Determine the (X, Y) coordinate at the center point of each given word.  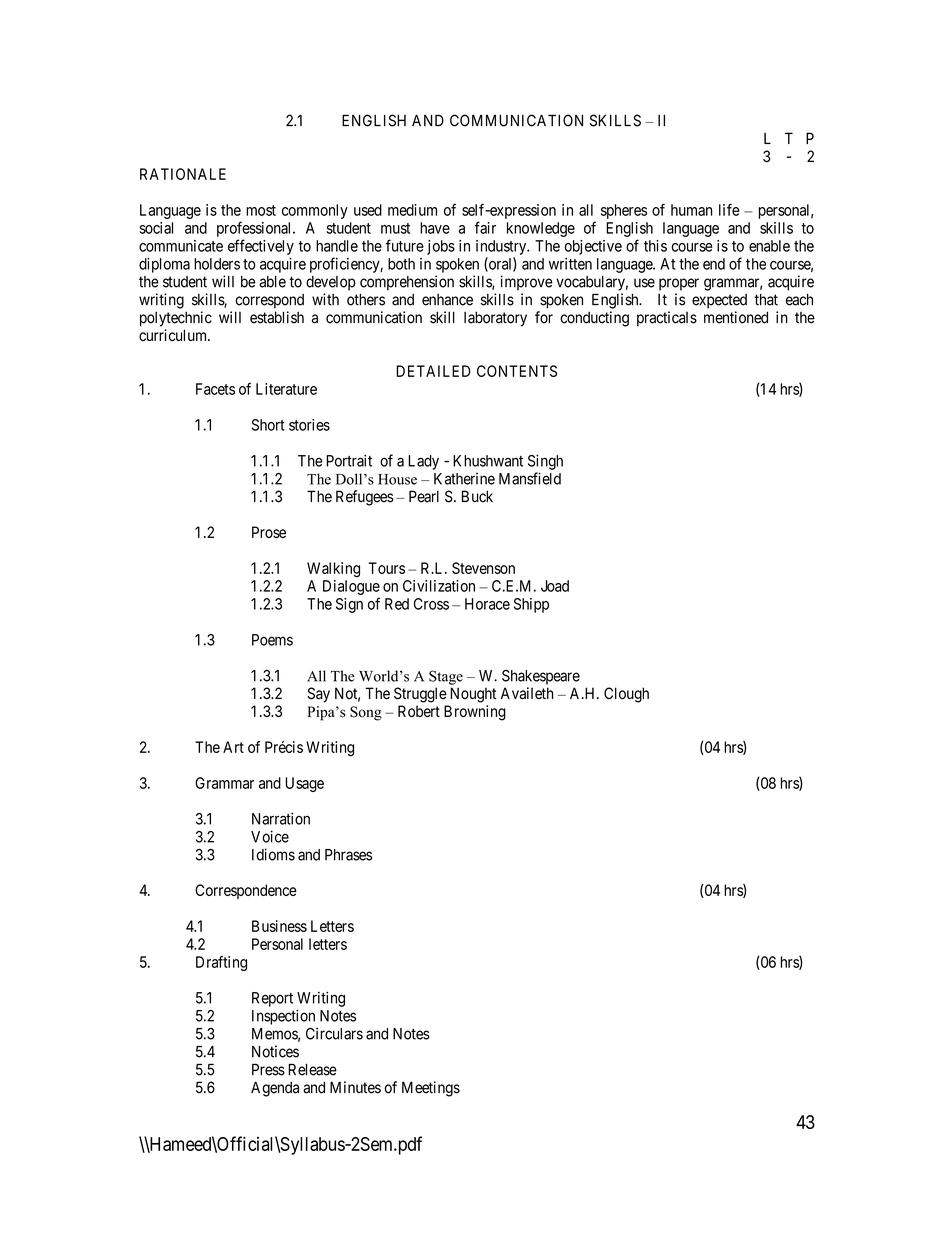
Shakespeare (541, 677)
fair (485, 227)
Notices (275, 1051)
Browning (475, 713)
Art (233, 747)
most (261, 210)
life (729, 209)
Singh (545, 462)
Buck (477, 496)
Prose (269, 532)
